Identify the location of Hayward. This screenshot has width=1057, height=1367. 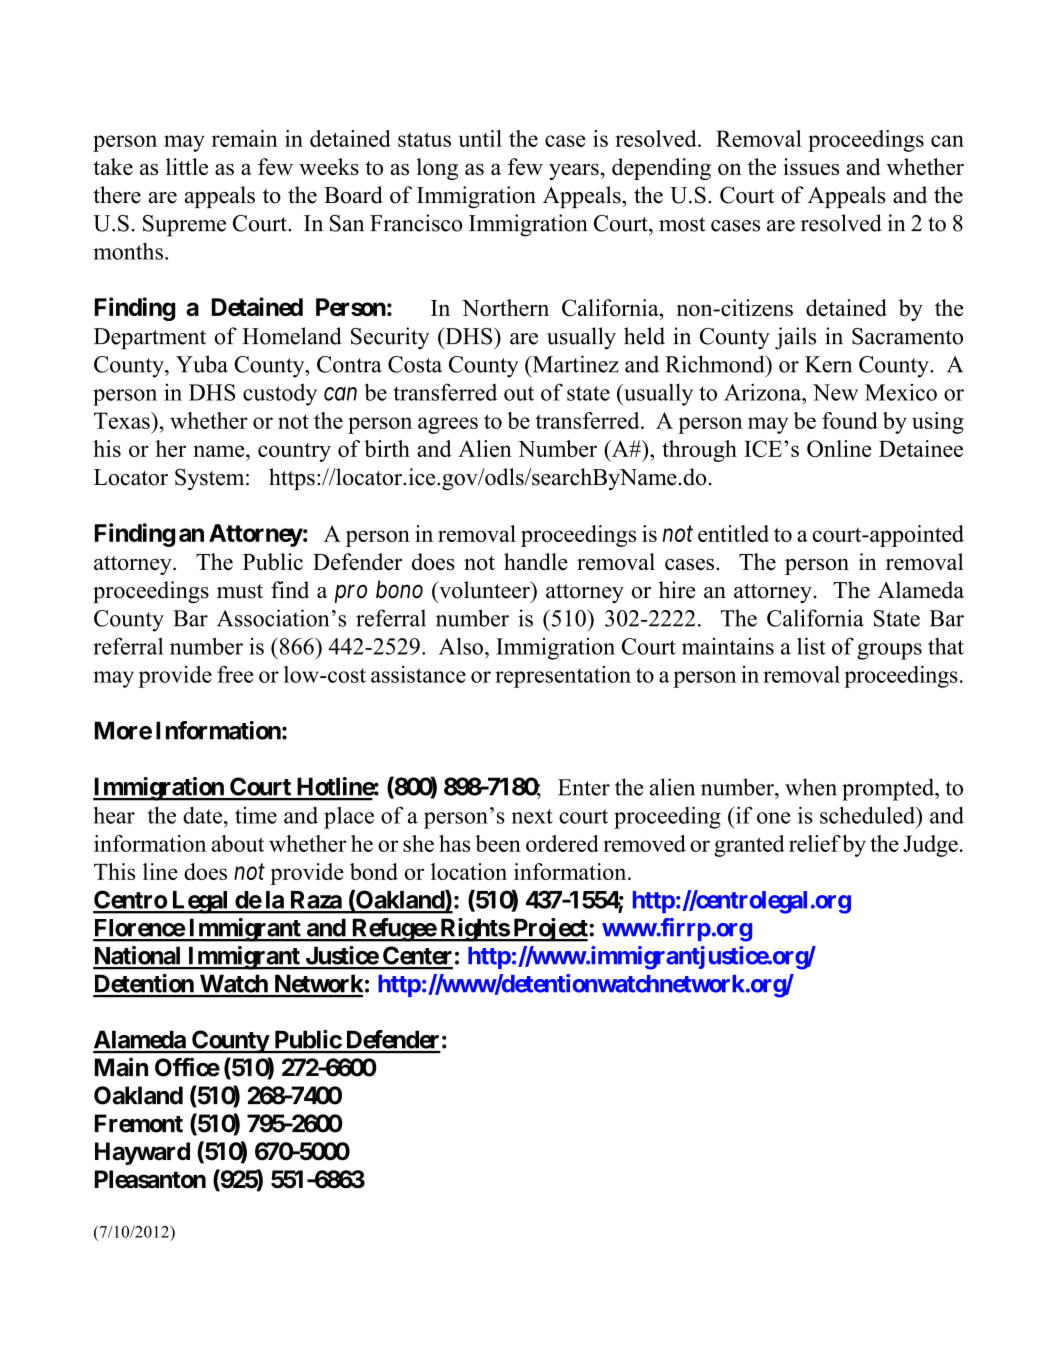
(142, 1153).
